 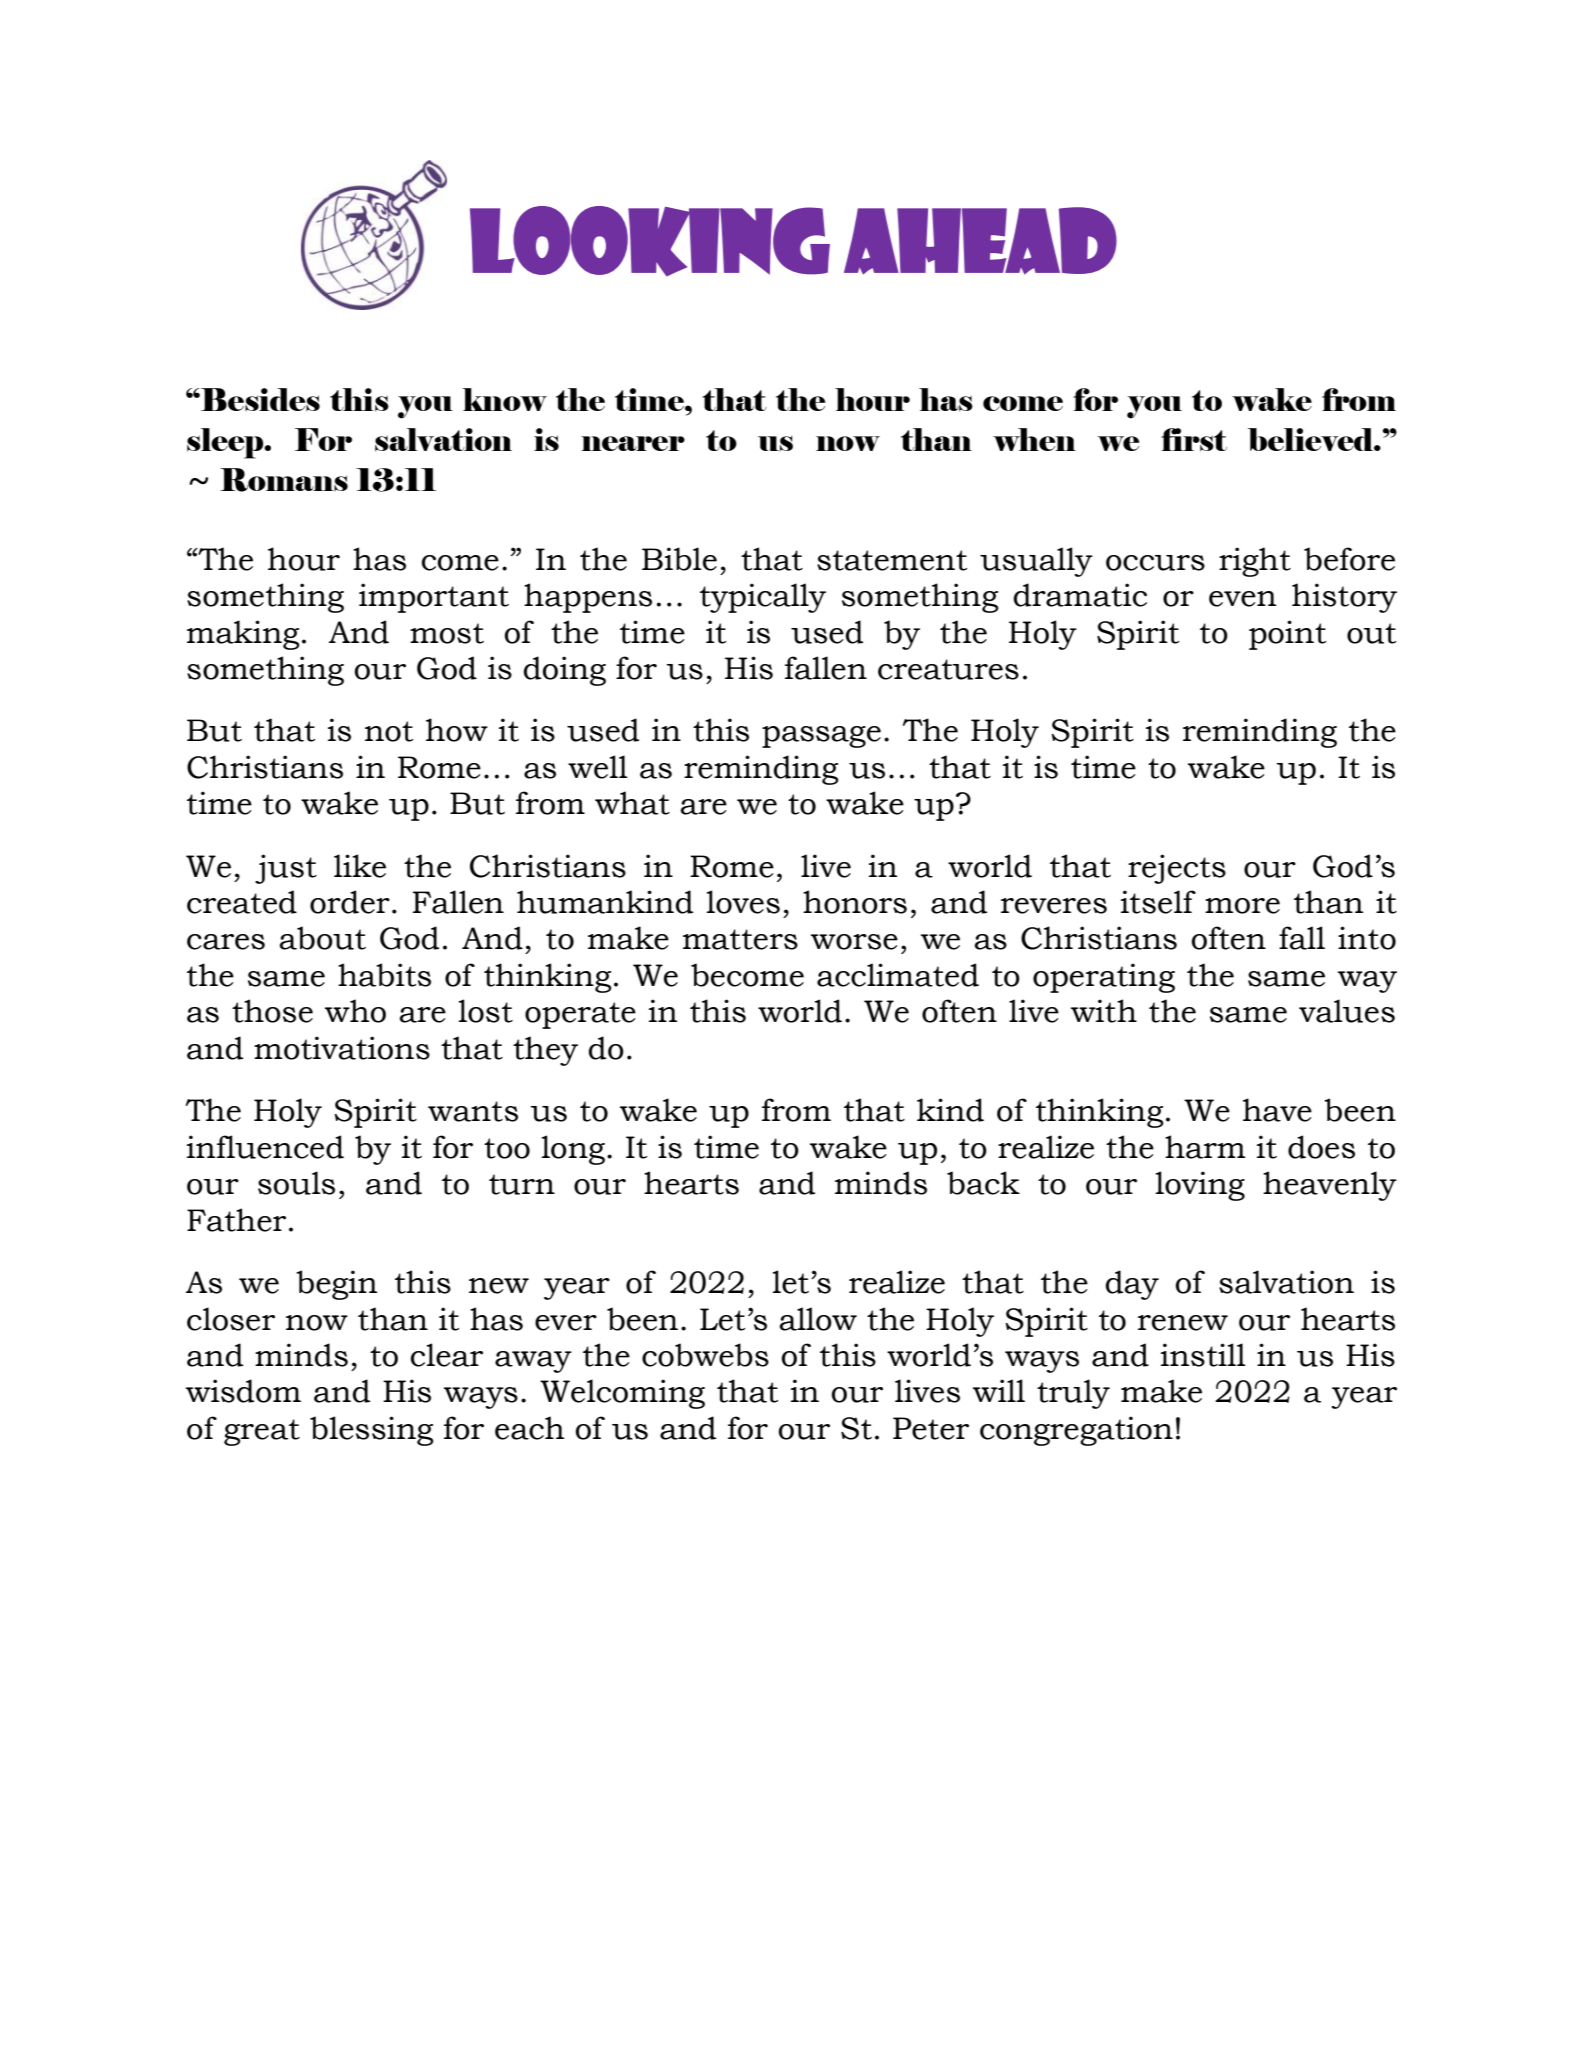 What do you see at coordinates (1203, 1355) in the document?
I see `instill` at bounding box center [1203, 1355].
